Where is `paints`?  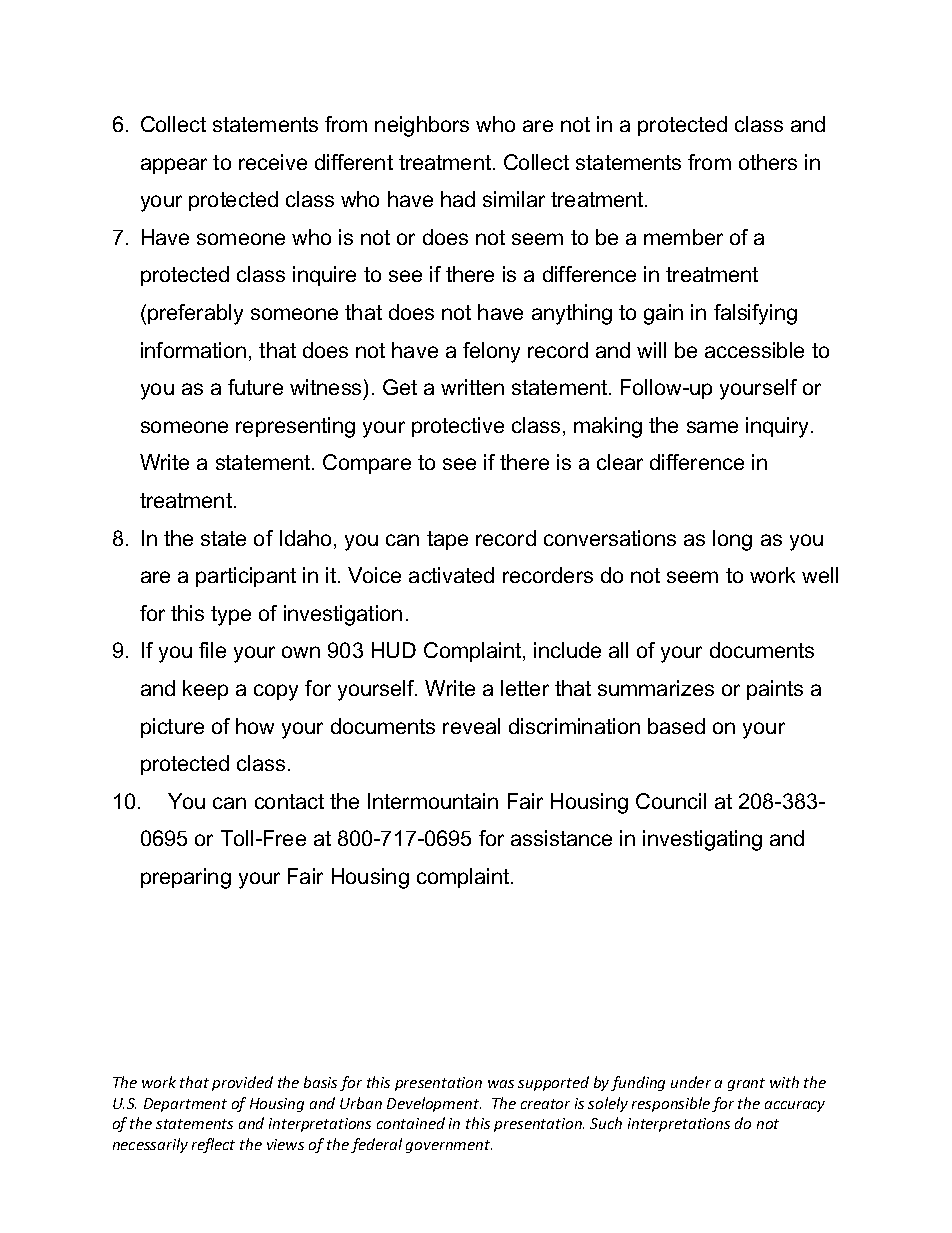 paints is located at coordinates (775, 690).
